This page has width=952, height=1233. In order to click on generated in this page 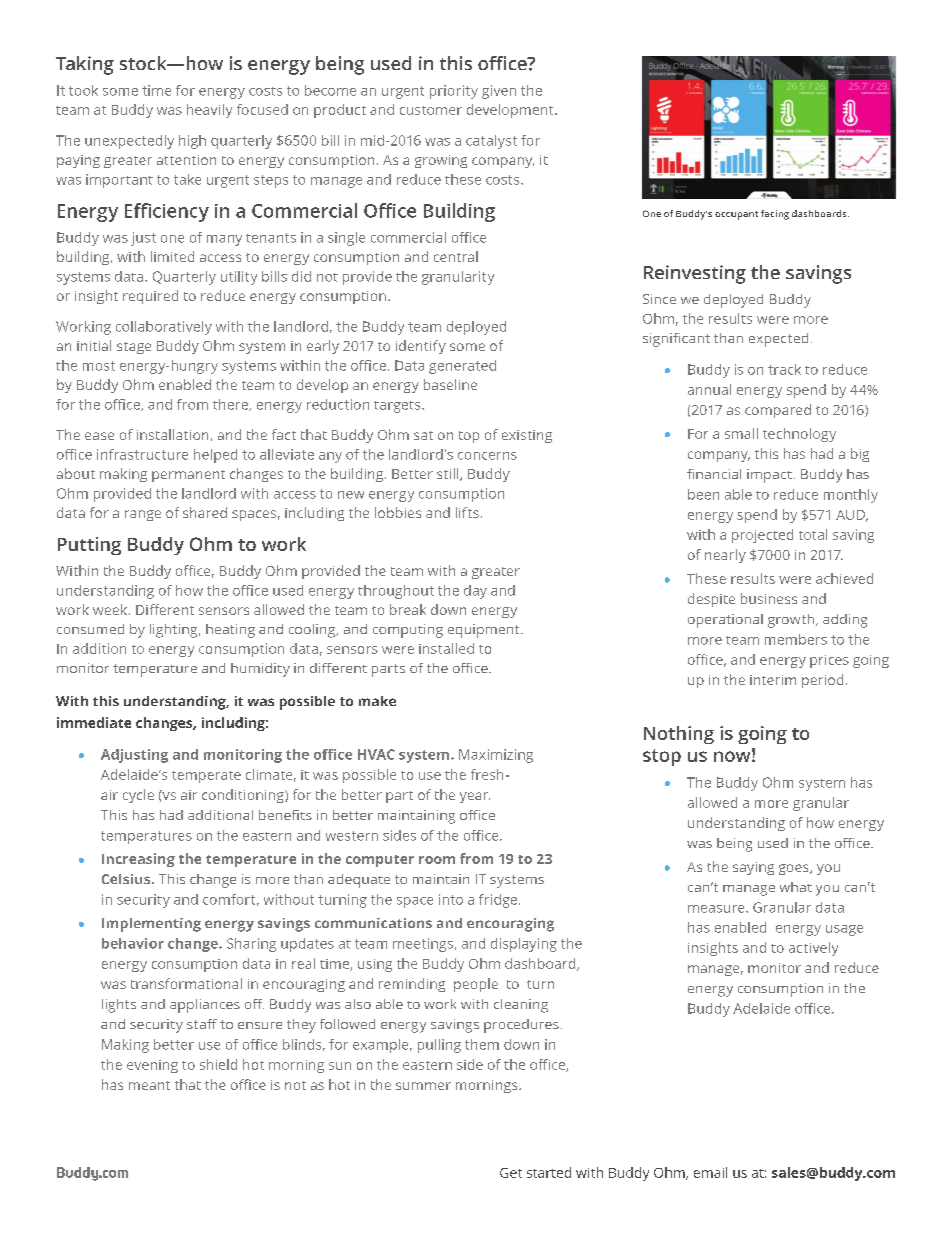, I will do `click(462, 367)`.
